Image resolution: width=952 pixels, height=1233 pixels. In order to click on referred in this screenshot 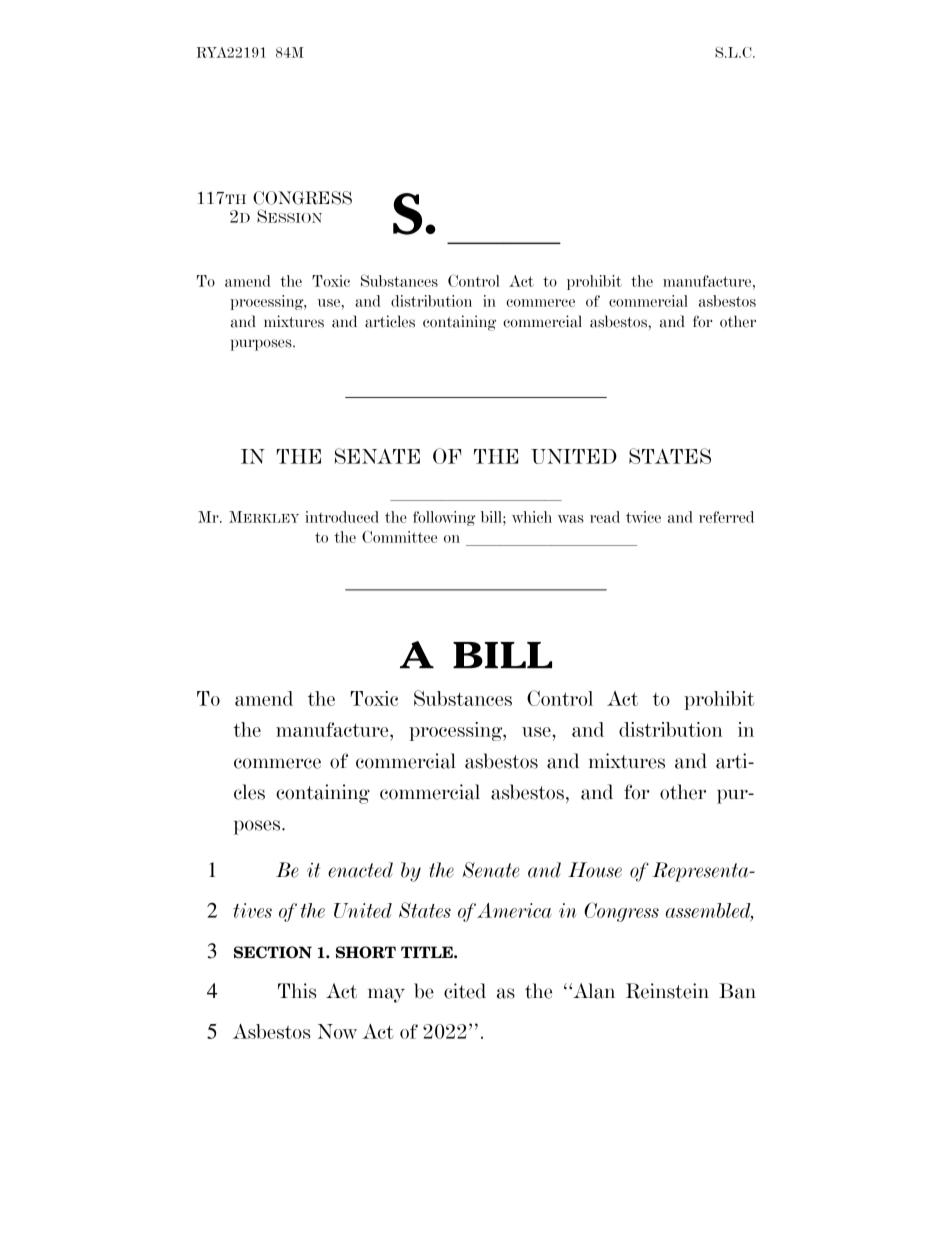, I will do `click(726, 517)`.
